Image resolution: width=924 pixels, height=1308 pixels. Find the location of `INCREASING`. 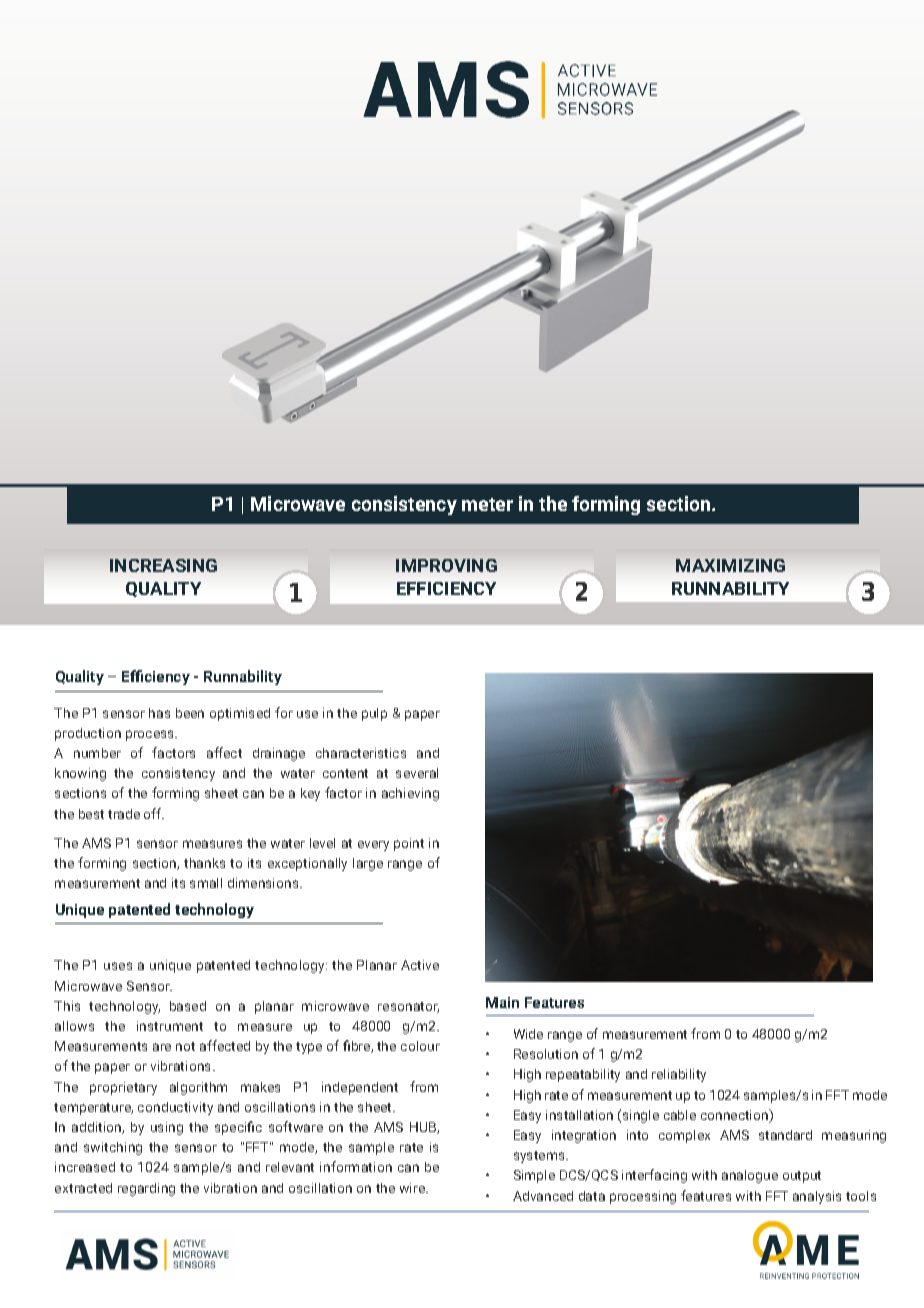

INCREASING is located at coordinates (163, 565).
